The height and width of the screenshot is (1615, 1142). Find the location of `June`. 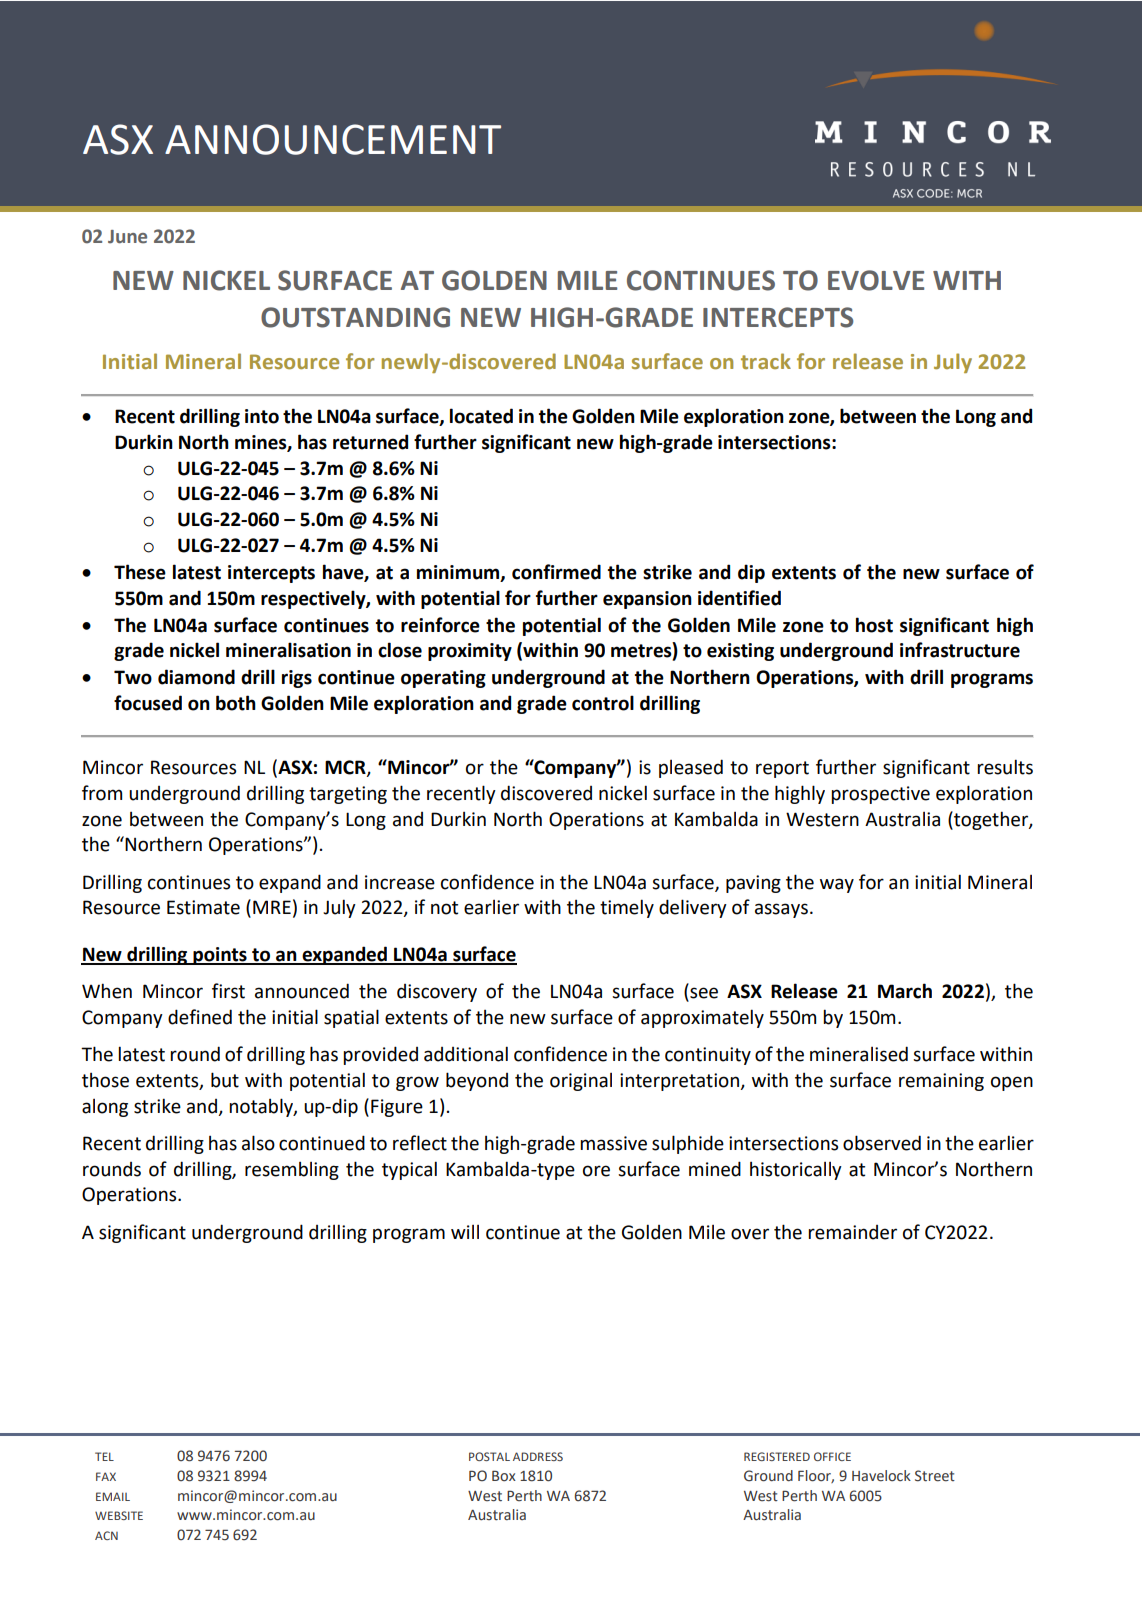

June is located at coordinates (127, 237).
